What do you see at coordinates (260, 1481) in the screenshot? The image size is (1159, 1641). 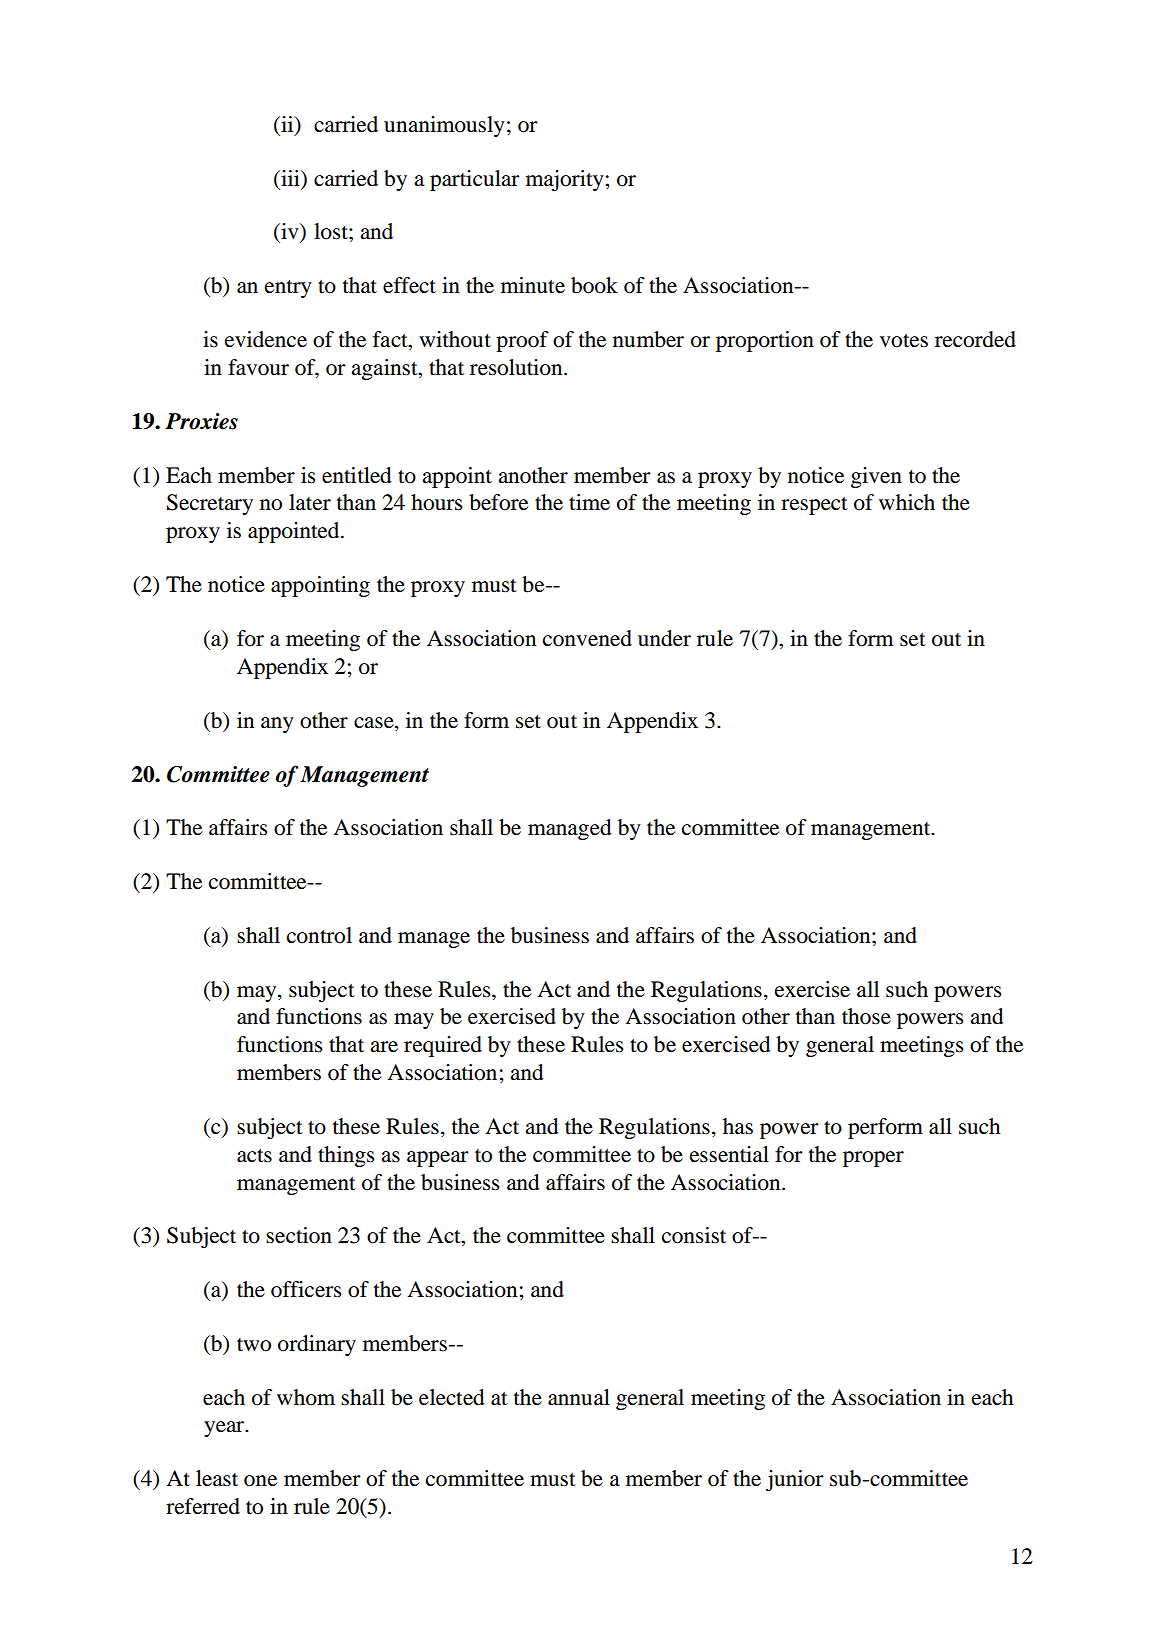 I see `one` at bounding box center [260, 1481].
